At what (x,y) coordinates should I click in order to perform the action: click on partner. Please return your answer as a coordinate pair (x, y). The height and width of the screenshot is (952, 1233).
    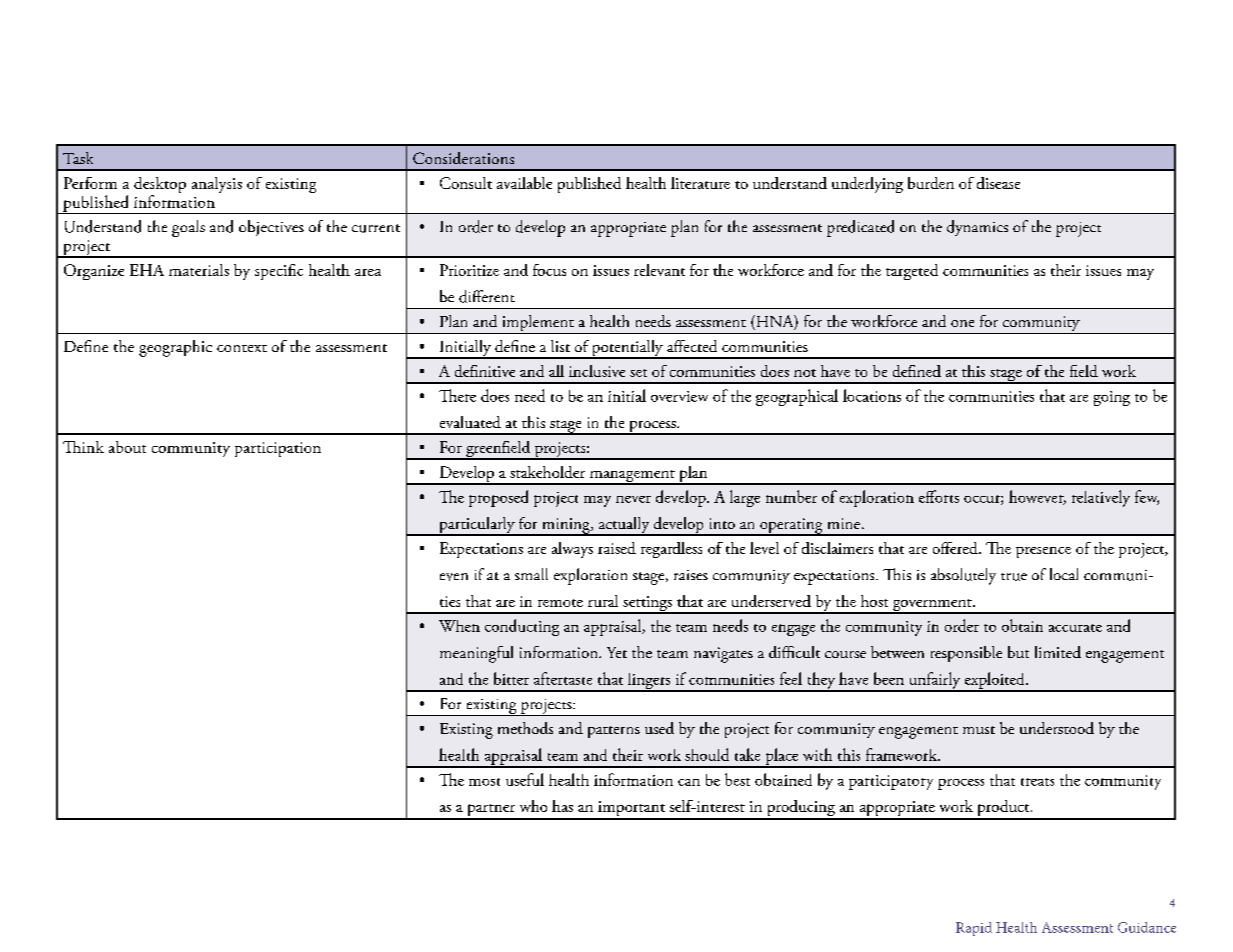
    Looking at the image, I should click on (491, 811).
